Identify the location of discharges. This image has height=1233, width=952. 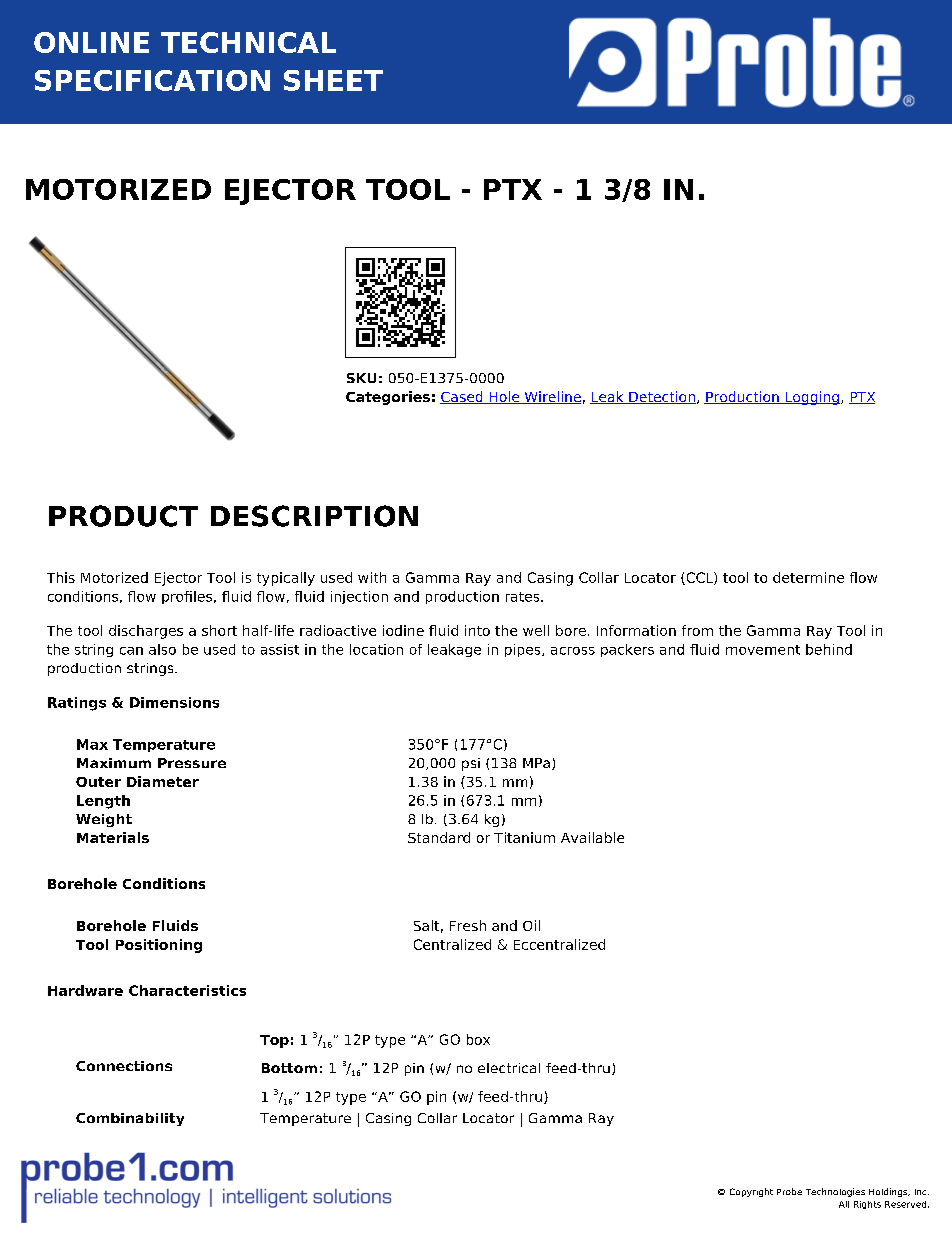
(146, 632).
